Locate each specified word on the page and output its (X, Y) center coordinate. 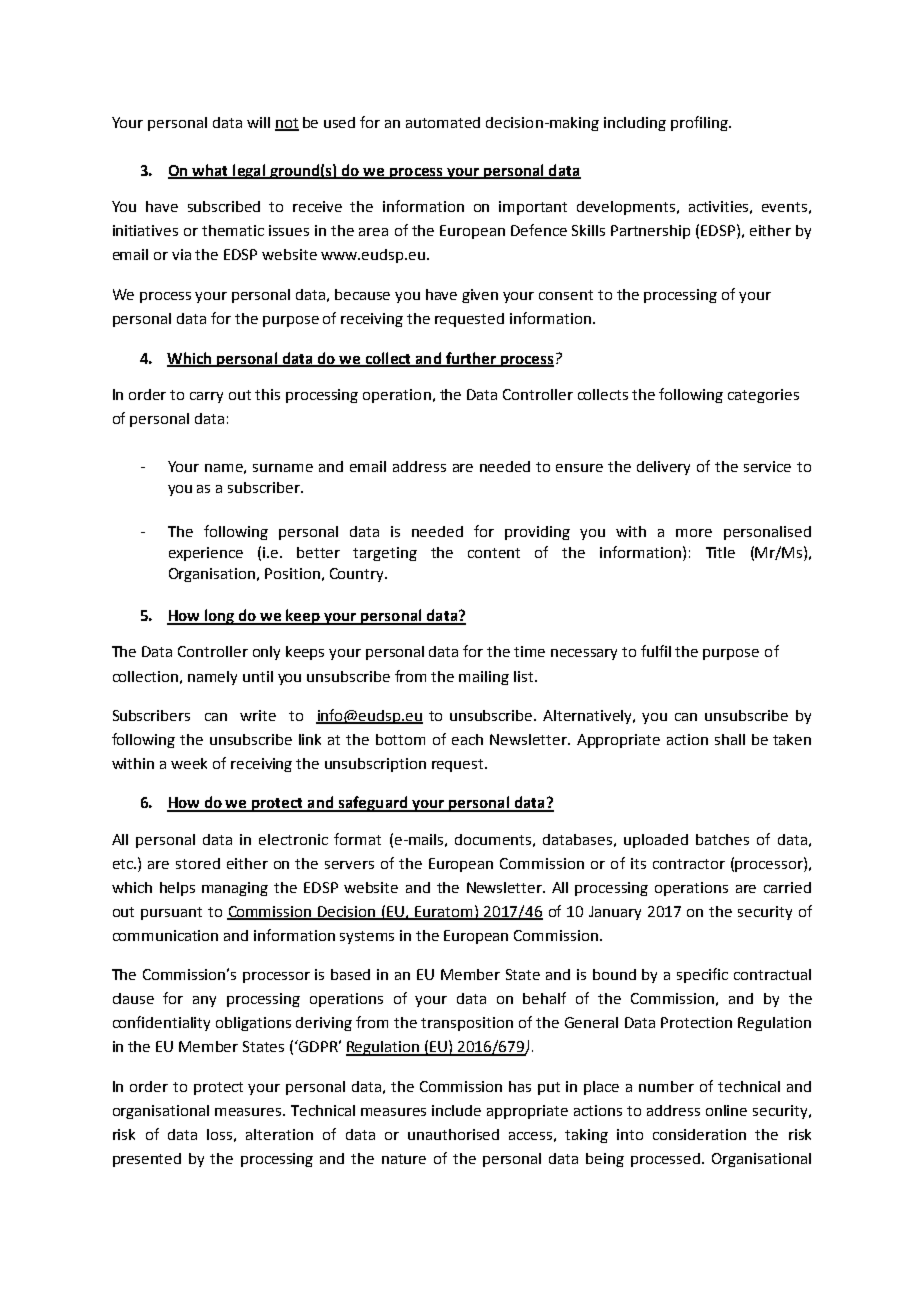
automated (443, 122)
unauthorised (453, 1134)
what (210, 171)
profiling (700, 123)
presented (147, 1160)
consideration (699, 1134)
